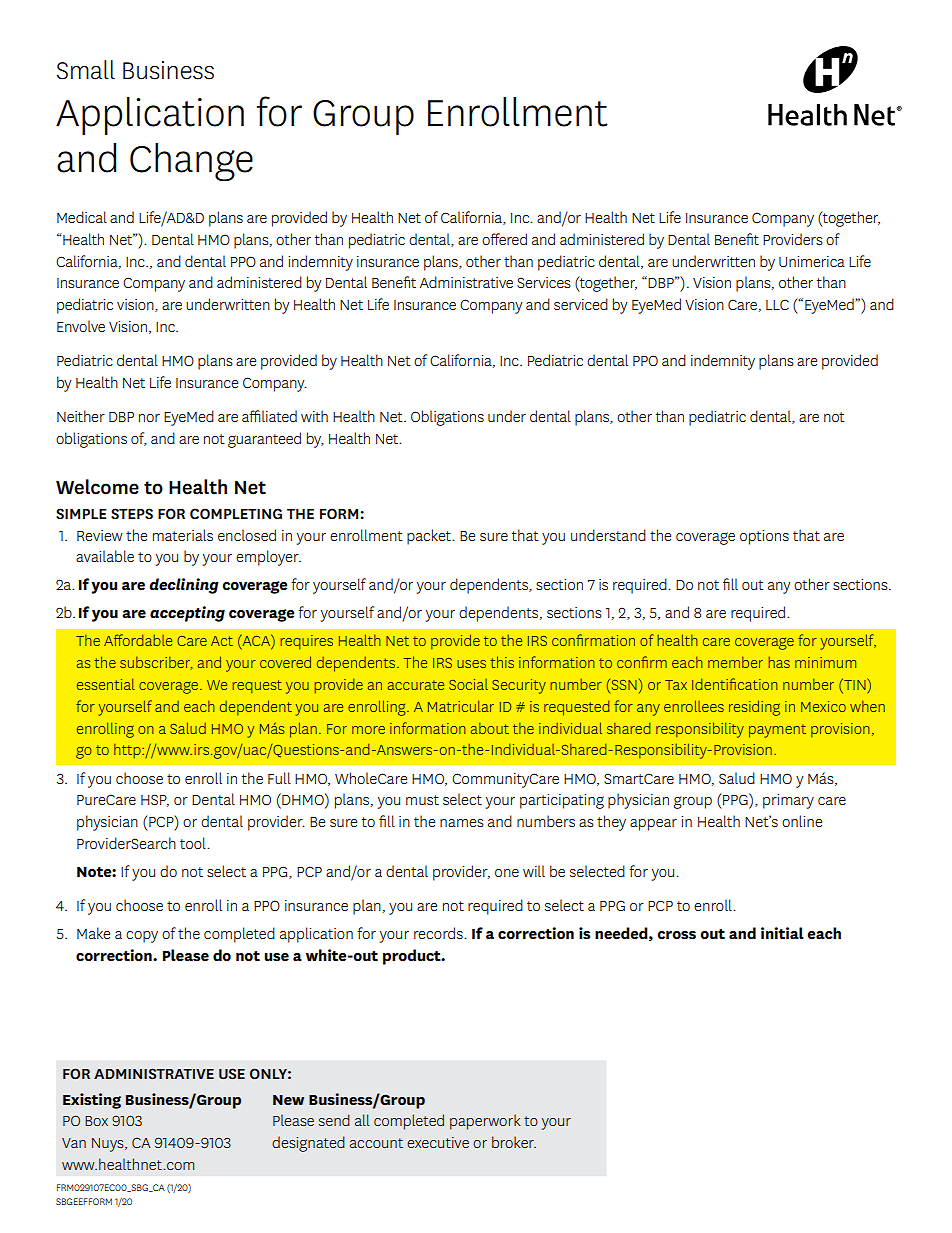 The image size is (952, 1233). What do you see at coordinates (504, 239) in the screenshot?
I see `offered` at bounding box center [504, 239].
